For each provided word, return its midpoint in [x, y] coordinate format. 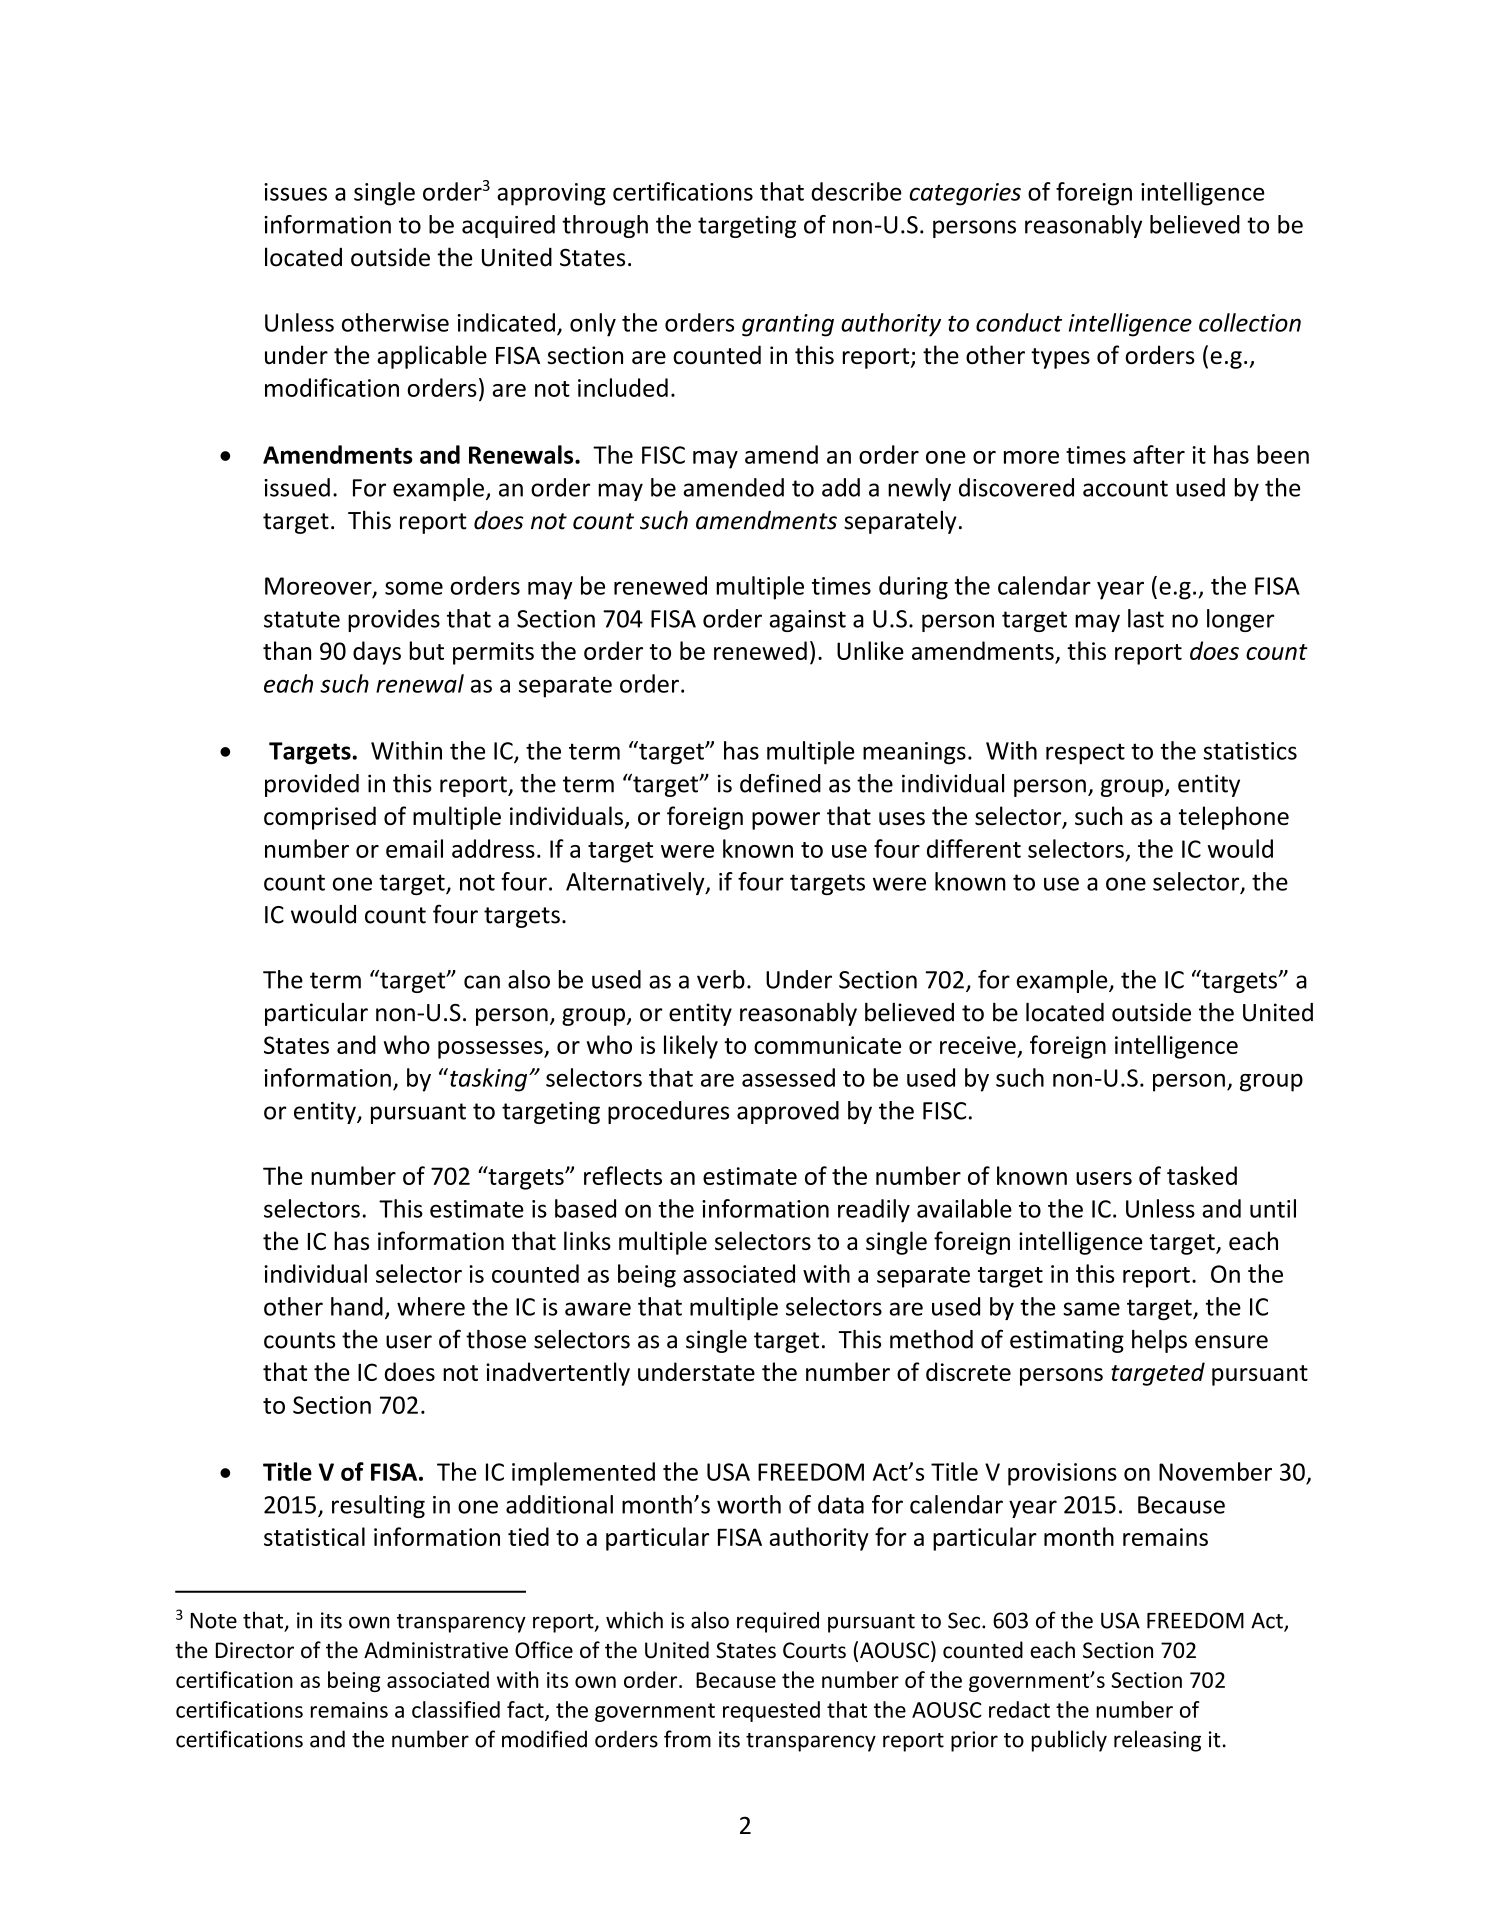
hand [357, 1306]
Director [255, 1650]
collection [1250, 322]
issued [297, 487]
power [786, 821]
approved [788, 1112]
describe [856, 191]
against [807, 621]
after [1159, 454]
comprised [320, 818]
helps [1159, 1341]
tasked [1202, 1175]
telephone [1234, 818]
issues [295, 192]
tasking [490, 1080]
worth [749, 1504]
